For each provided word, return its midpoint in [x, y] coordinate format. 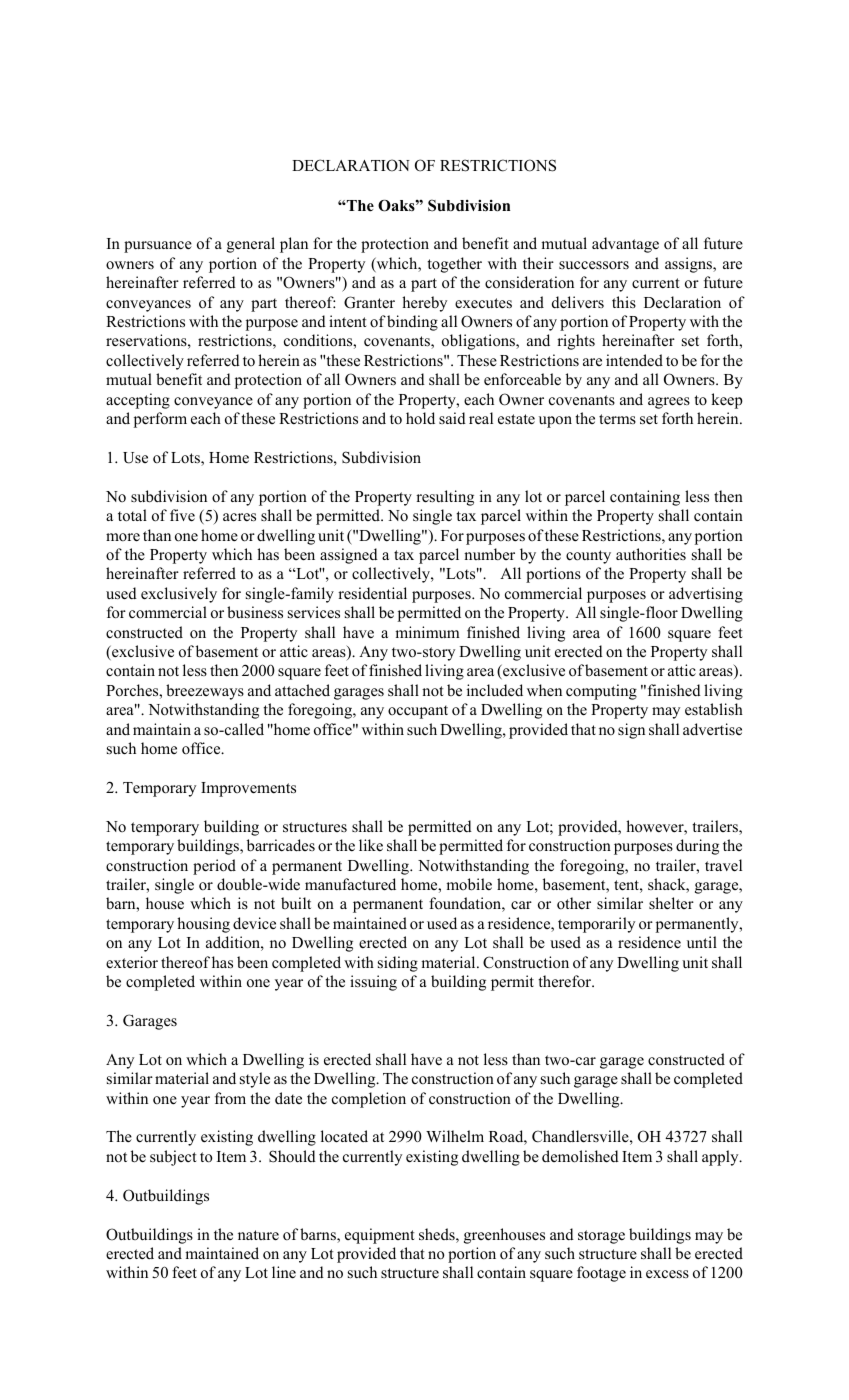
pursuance [158, 247]
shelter [671, 903]
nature [258, 1235]
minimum [427, 632]
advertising [706, 595]
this [624, 302]
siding [398, 964]
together [454, 265]
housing [203, 925]
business [255, 612]
